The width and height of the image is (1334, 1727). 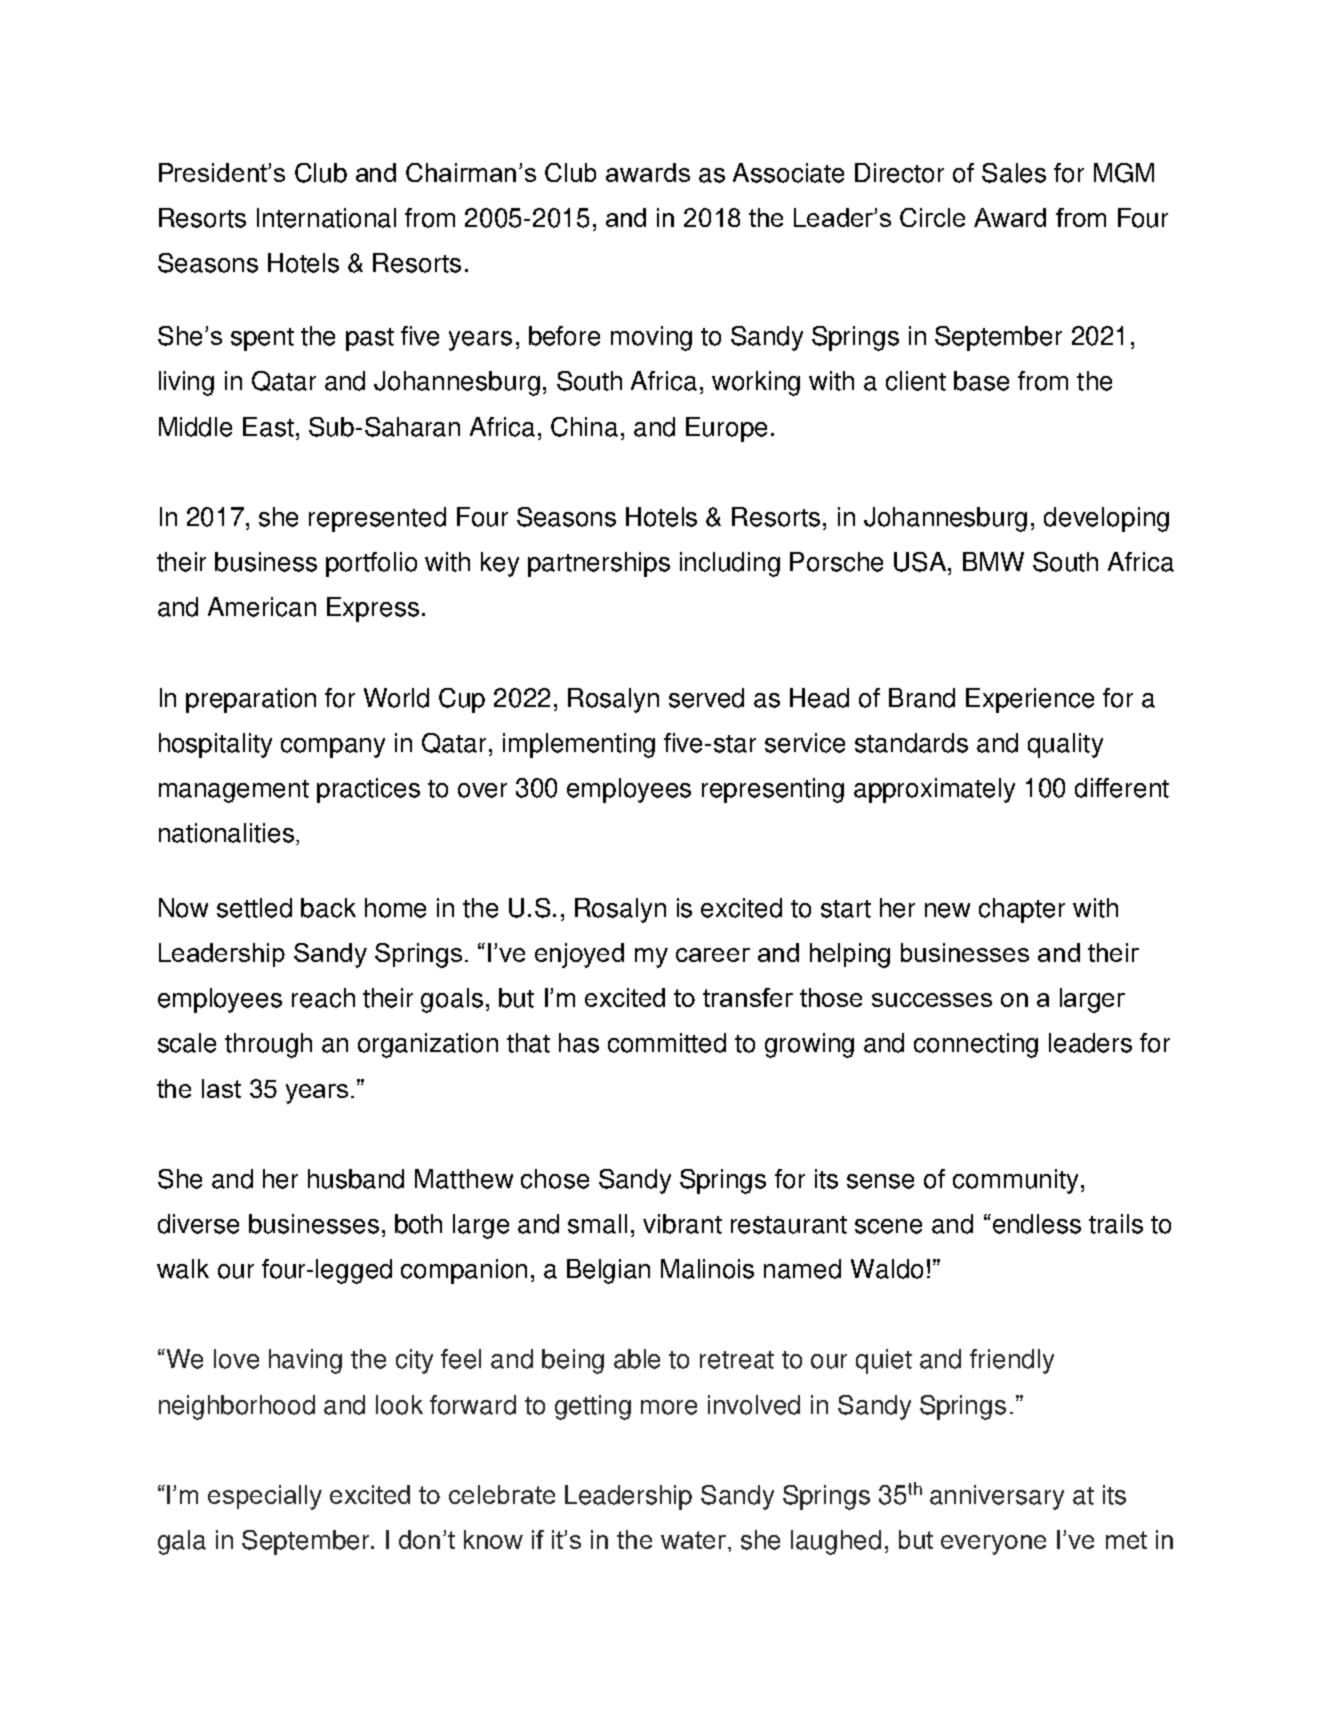 What do you see at coordinates (262, 607) in the image?
I see `American` at bounding box center [262, 607].
